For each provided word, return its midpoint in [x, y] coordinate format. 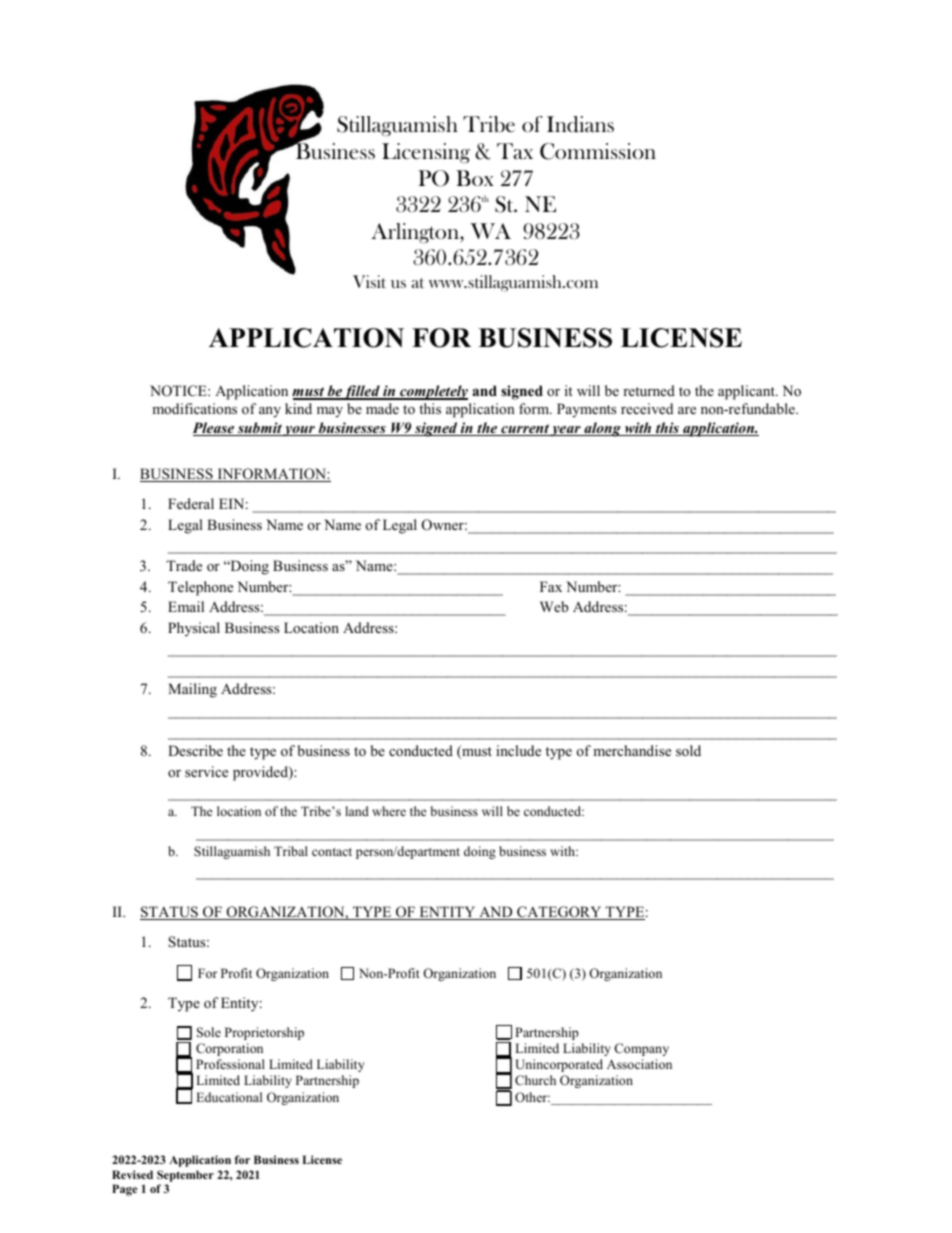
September [185, 1176]
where [389, 811]
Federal [191, 503]
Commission [598, 151]
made [382, 408]
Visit [369, 281]
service [206, 771]
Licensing [426, 153]
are [687, 410]
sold [688, 750]
